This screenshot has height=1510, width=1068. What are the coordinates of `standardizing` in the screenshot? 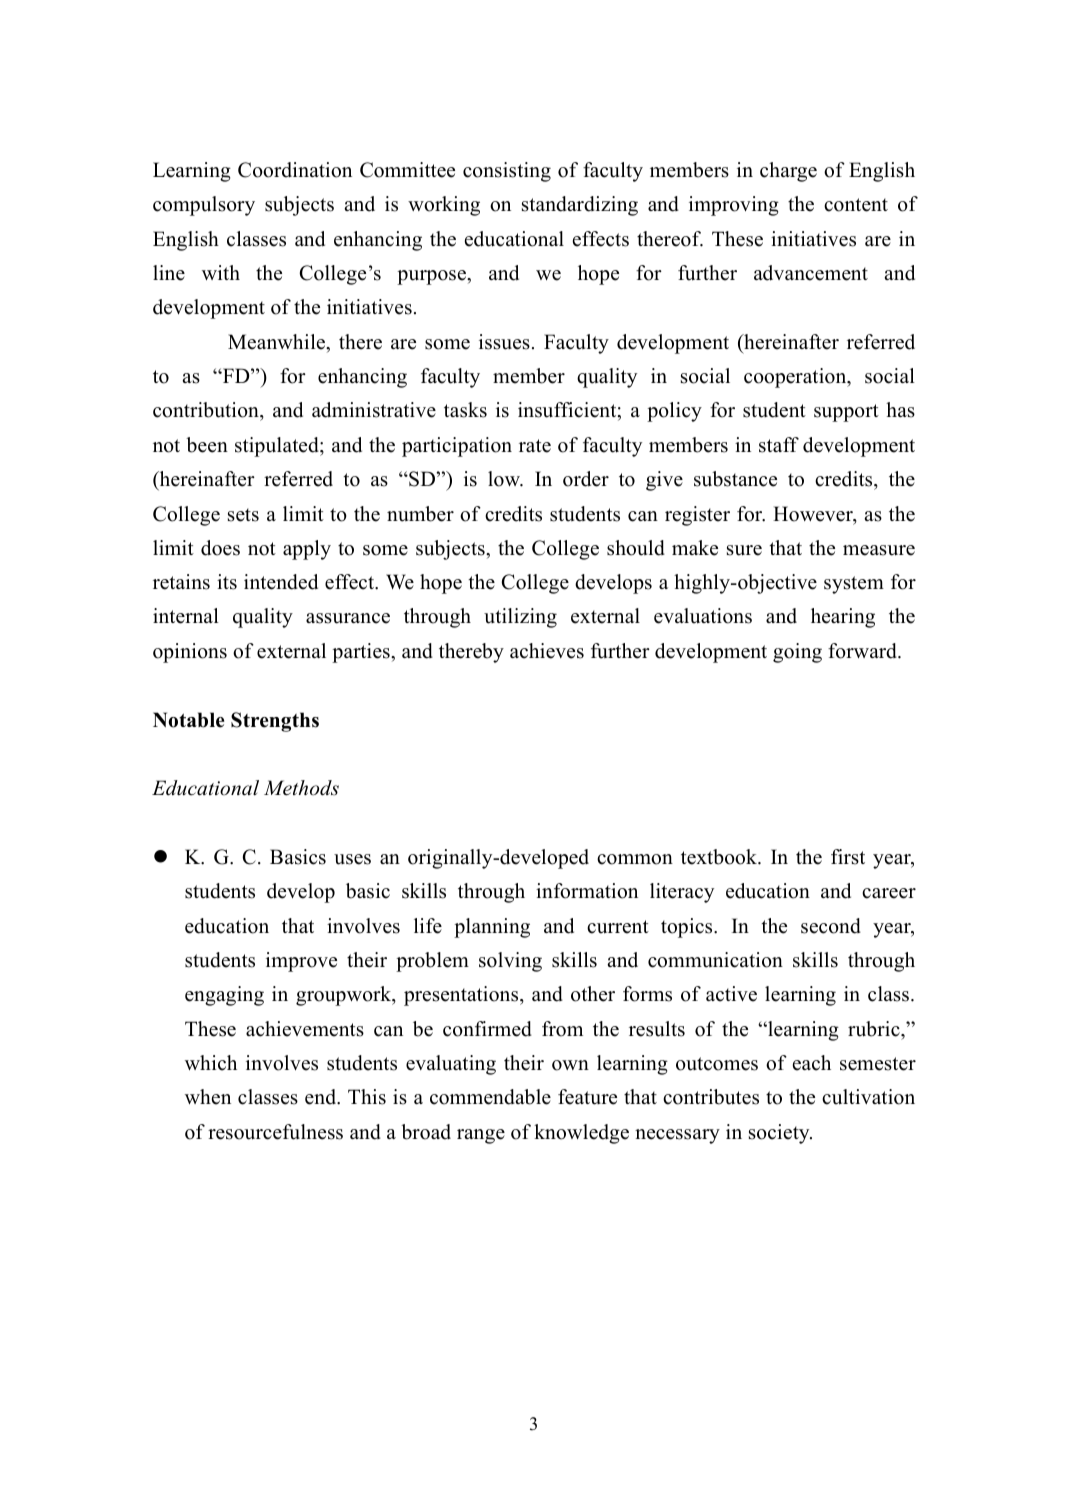 It's located at (580, 206).
